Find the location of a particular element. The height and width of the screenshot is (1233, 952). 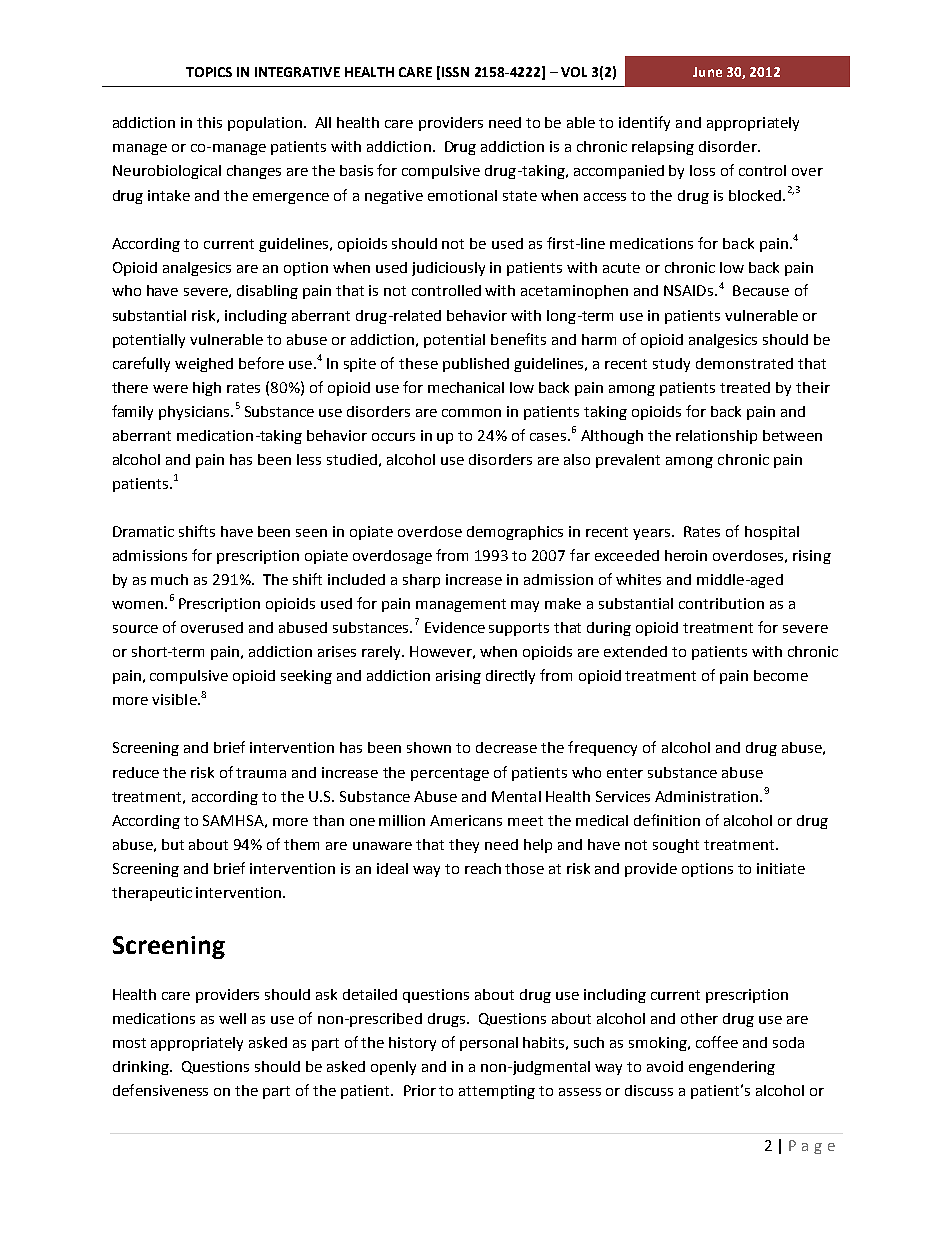

much is located at coordinates (169, 579).
